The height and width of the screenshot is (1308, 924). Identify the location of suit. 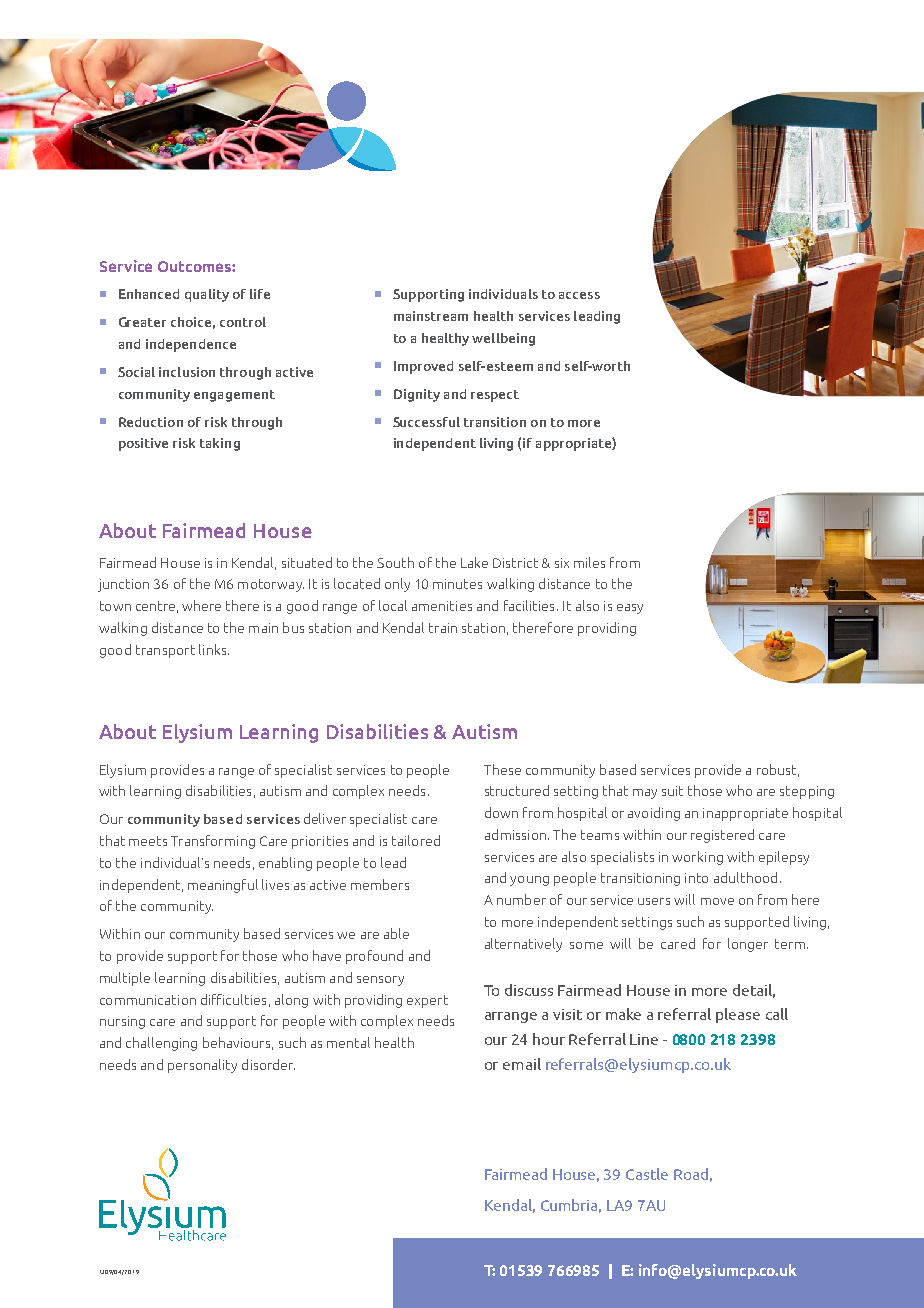
(672, 791).
